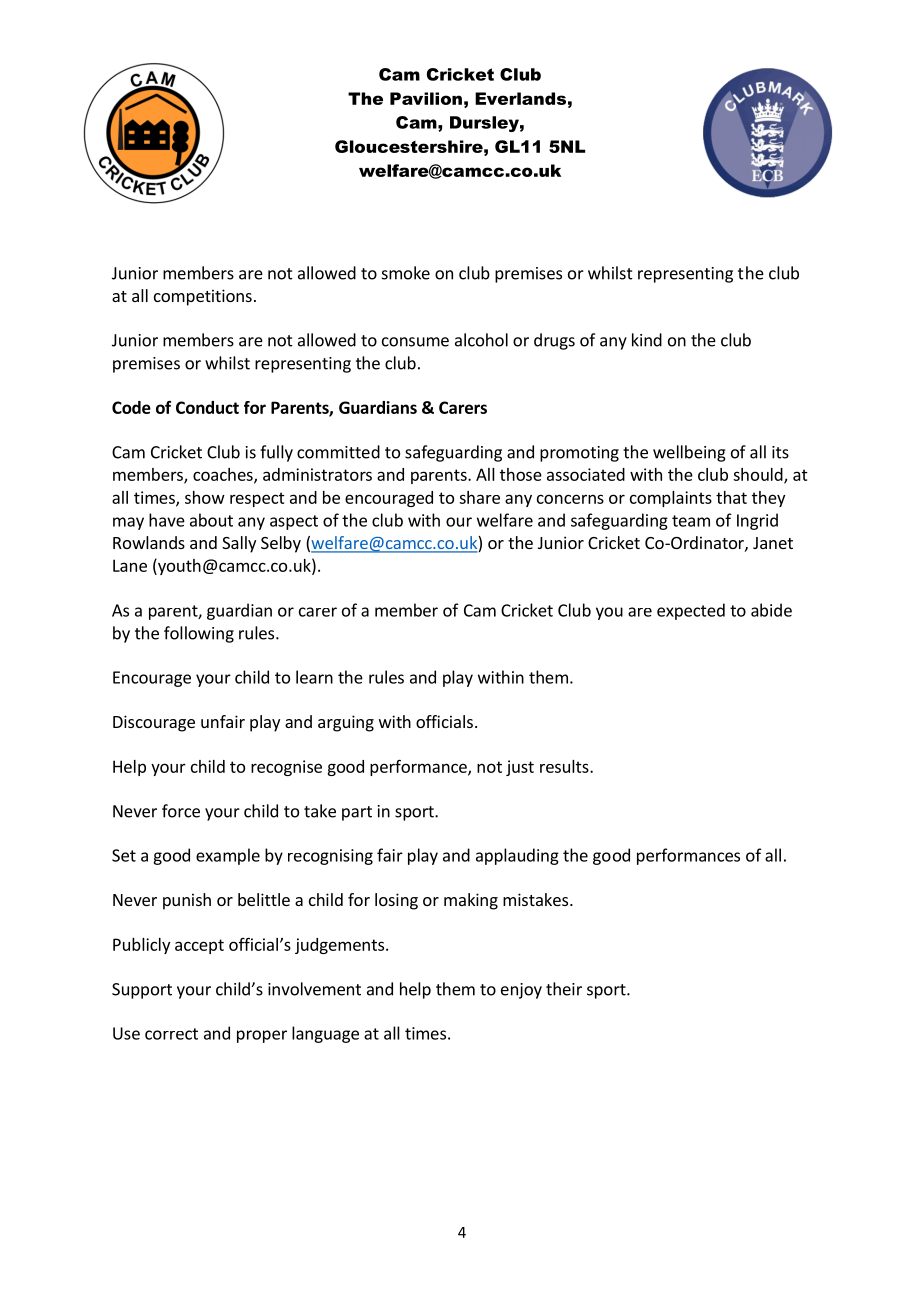 The width and height of the screenshot is (924, 1307). I want to click on just, so click(520, 768).
